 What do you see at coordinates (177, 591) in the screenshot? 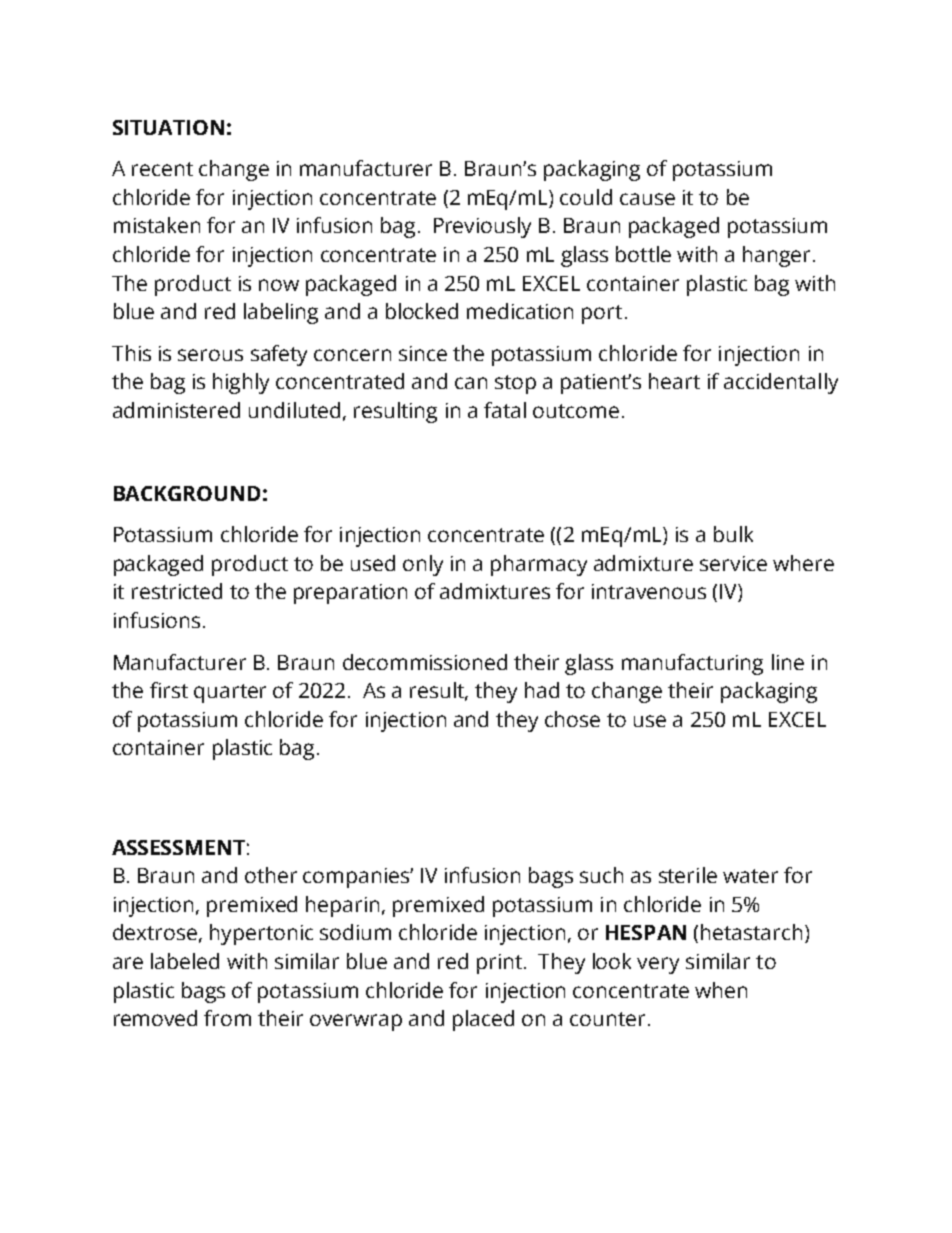
I see `restricted` at bounding box center [177, 591].
